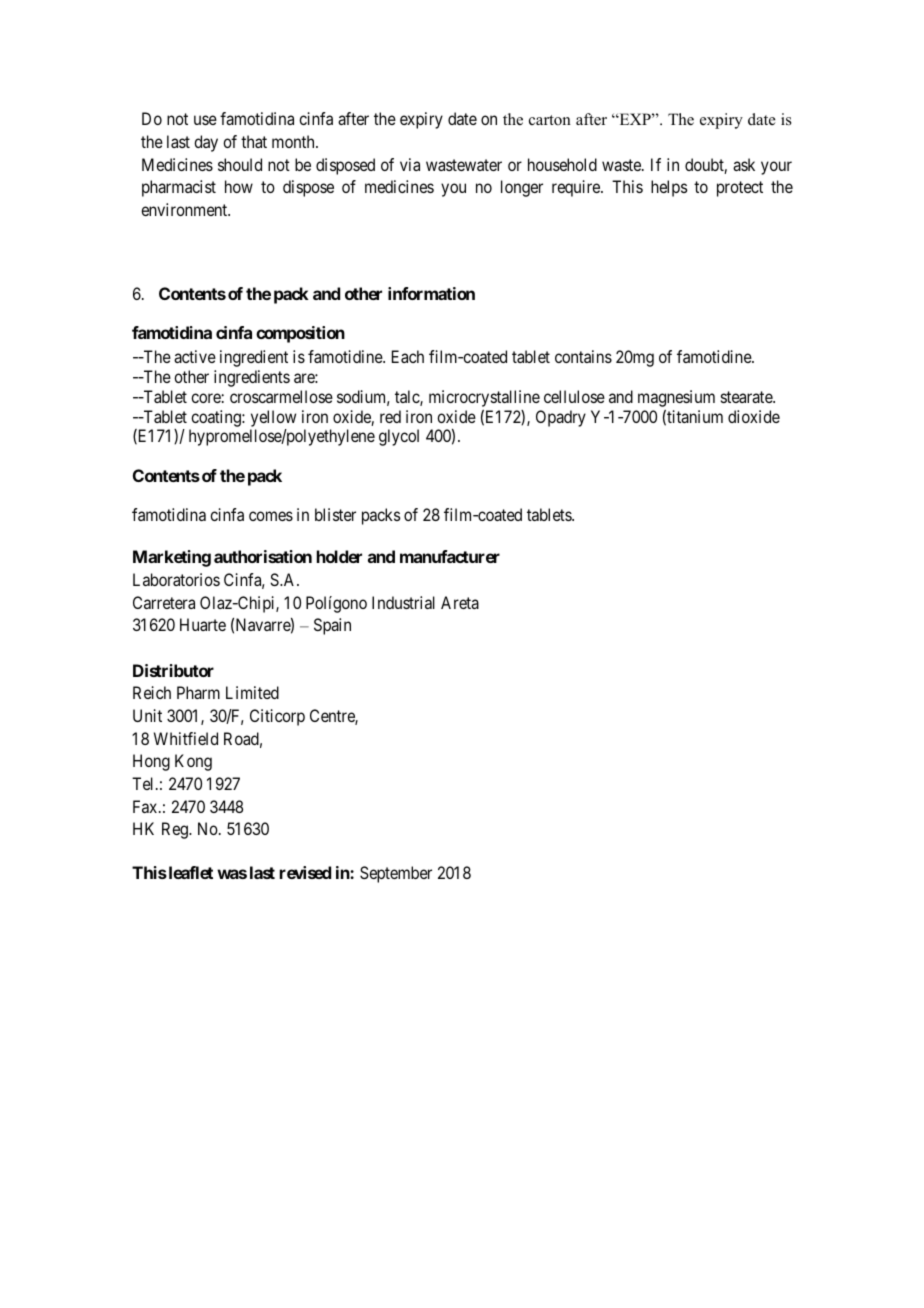  Describe the element at coordinates (396, 874) in the page. I see `September` at that location.
